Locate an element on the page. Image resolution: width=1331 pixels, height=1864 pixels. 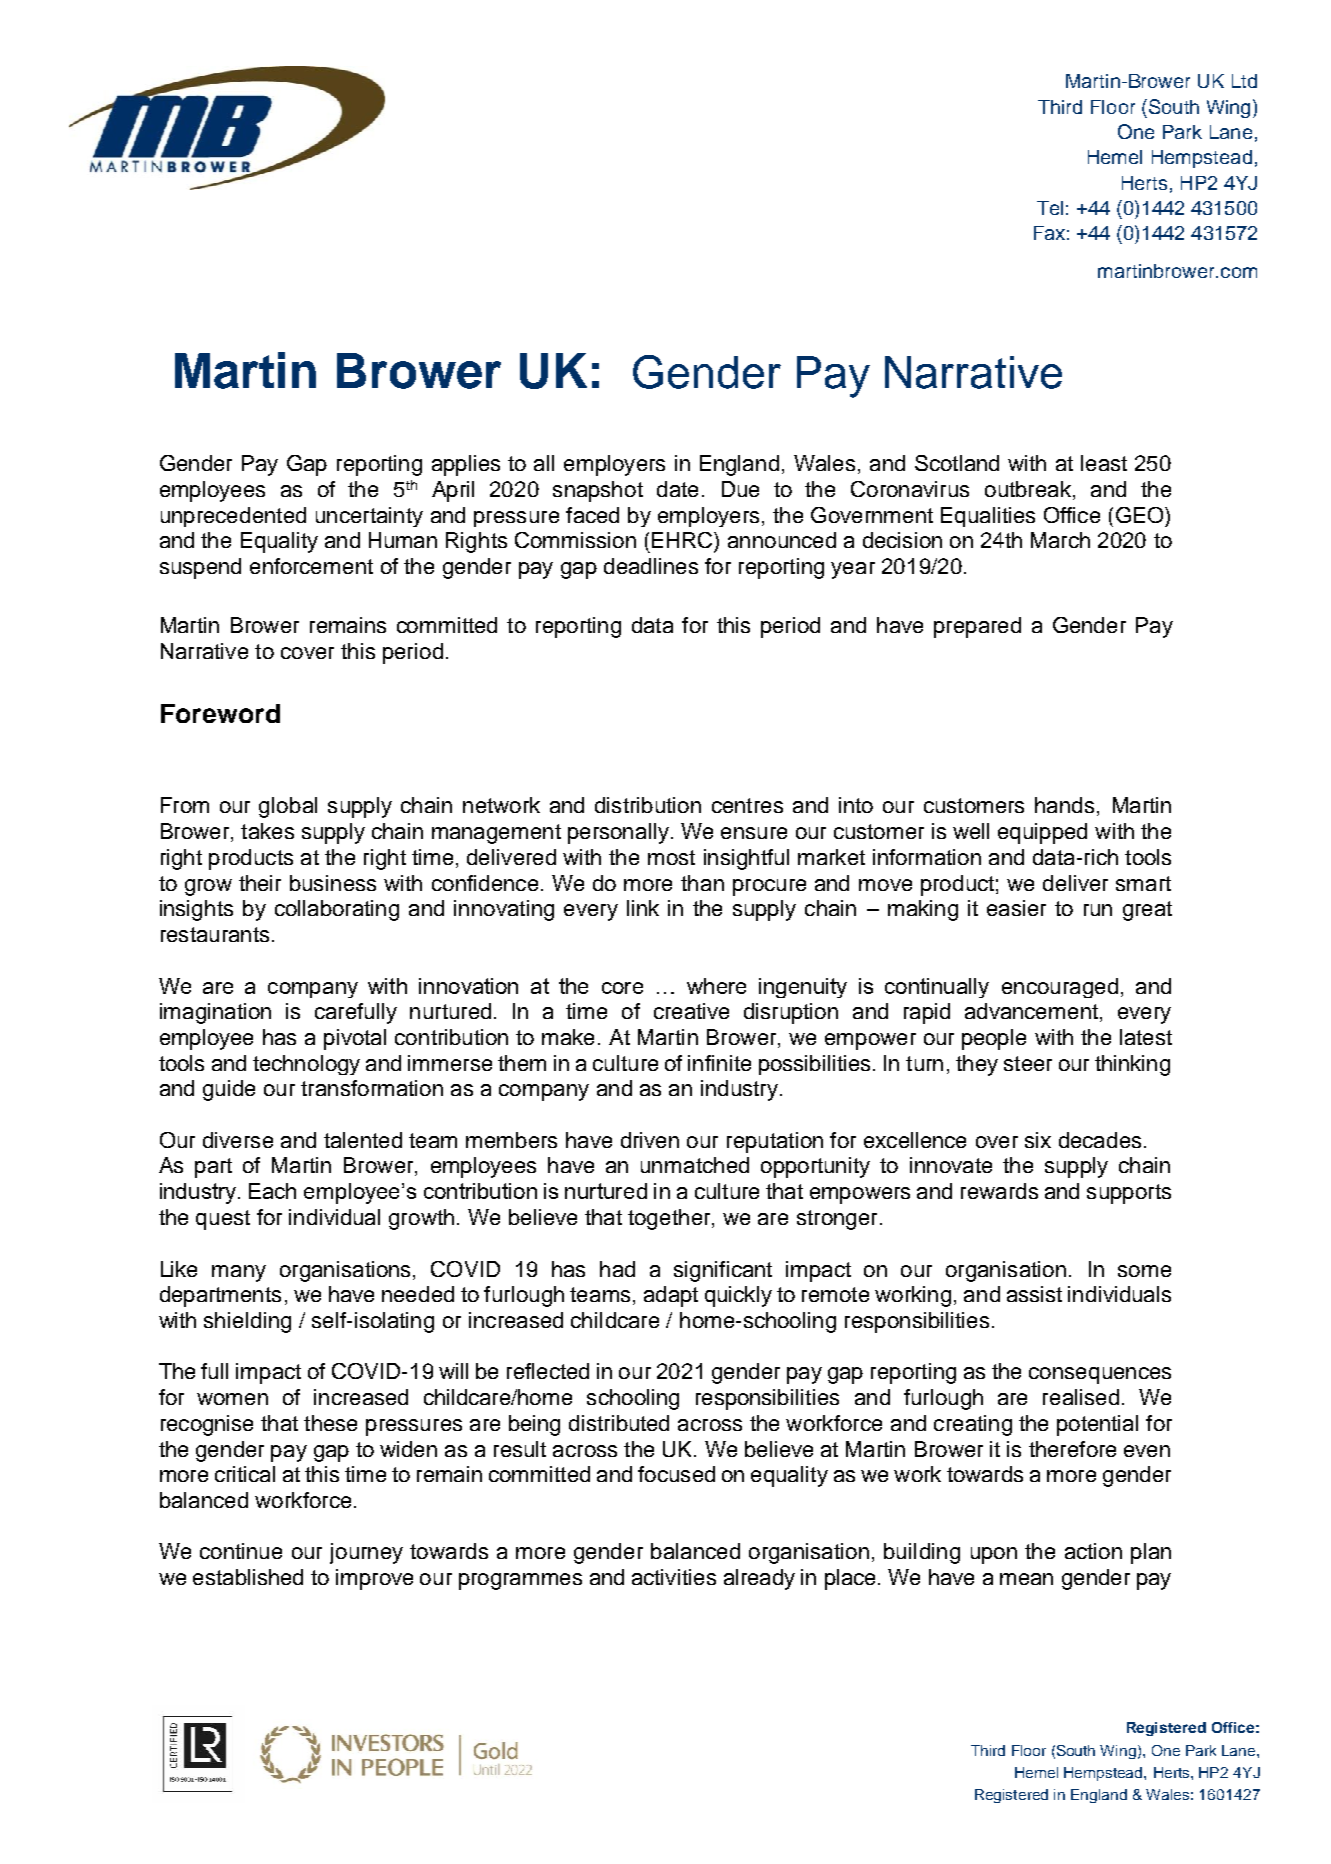
applies is located at coordinates (466, 465).
